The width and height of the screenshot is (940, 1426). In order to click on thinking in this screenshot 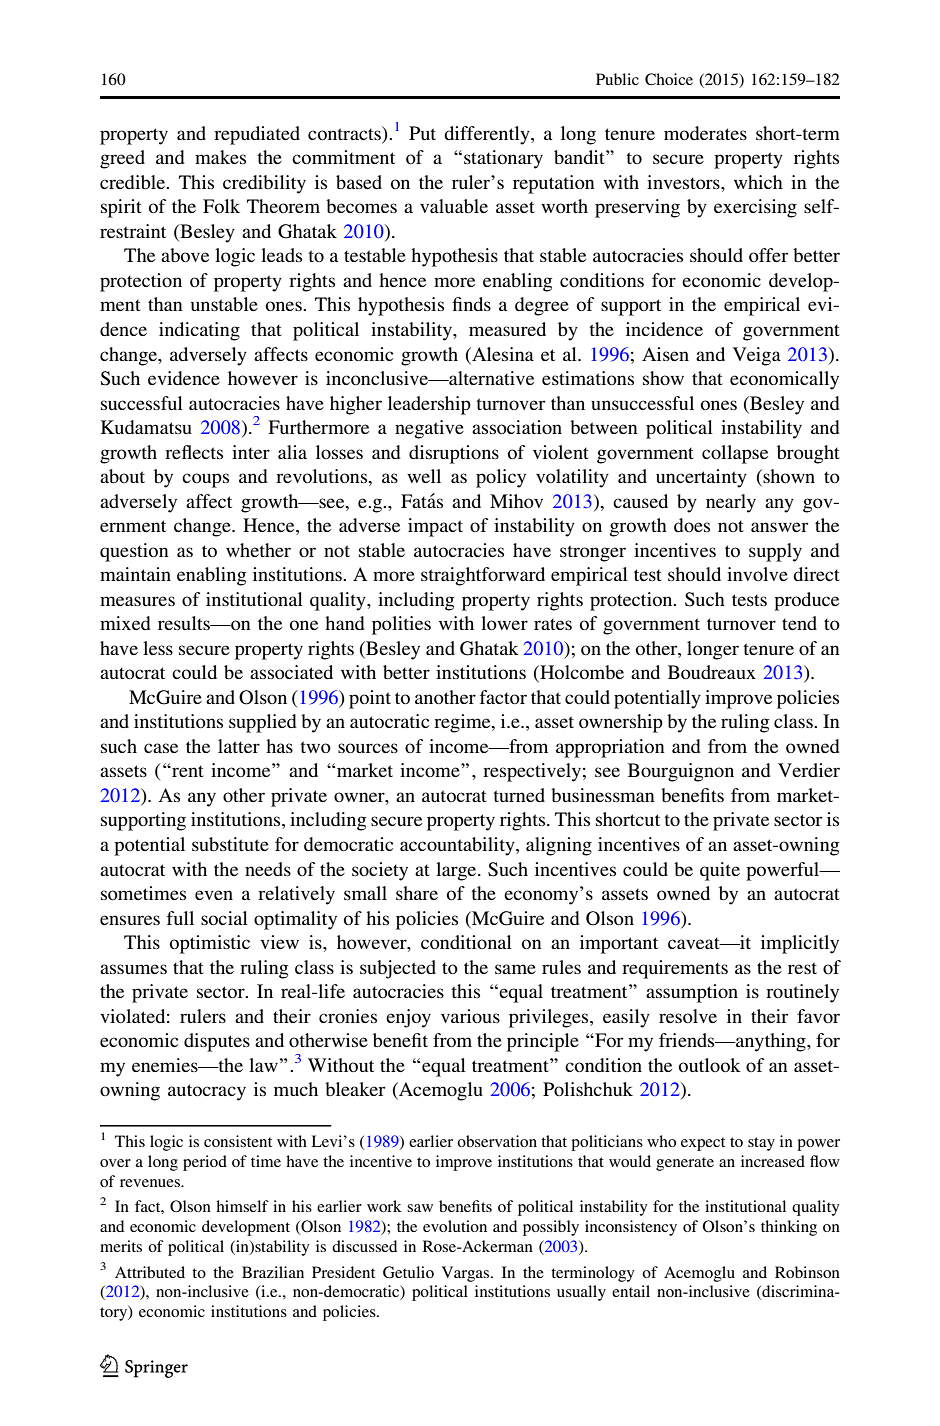, I will do `click(789, 1228)`.
